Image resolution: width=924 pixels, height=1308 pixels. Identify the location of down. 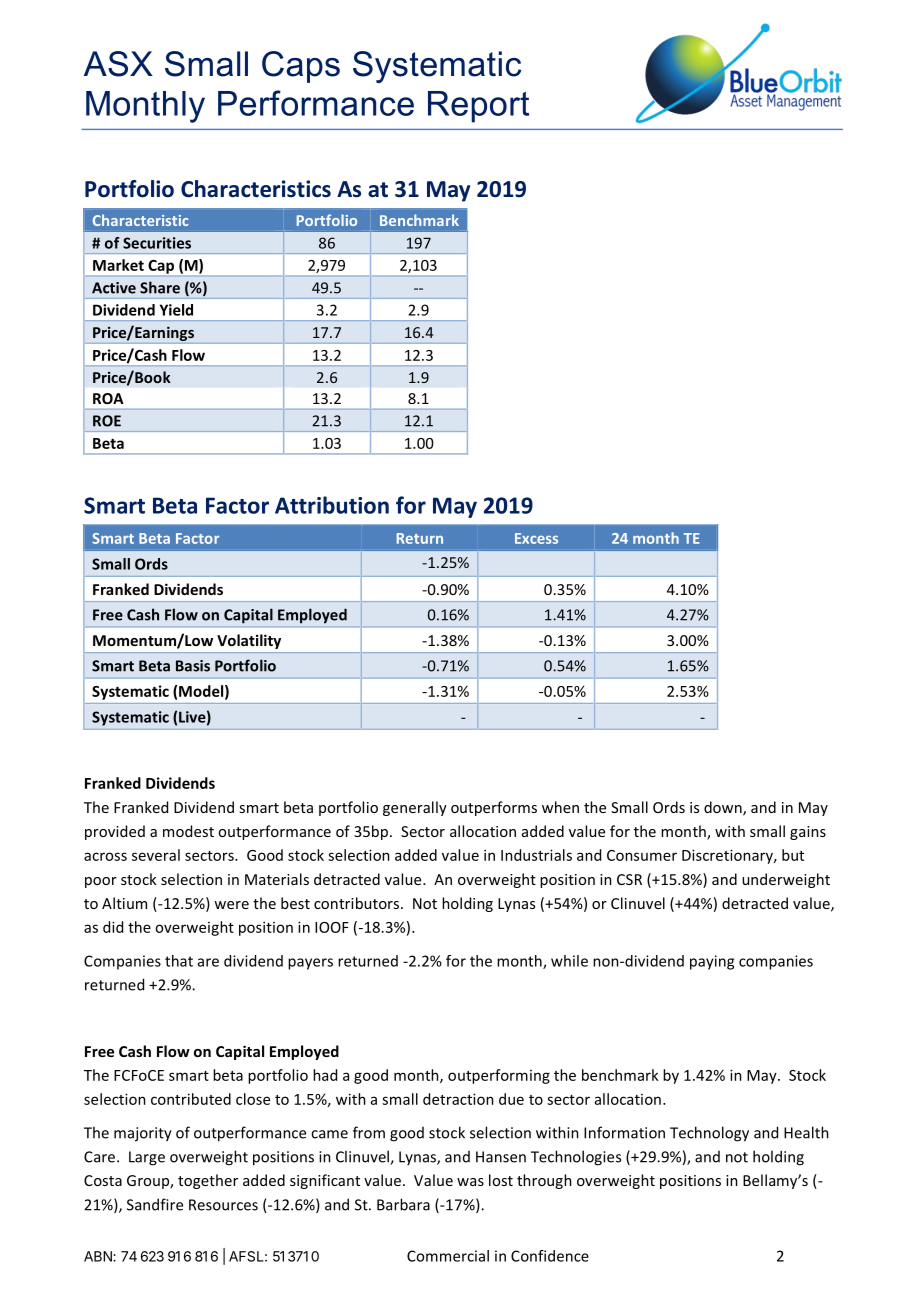
(724, 808).
